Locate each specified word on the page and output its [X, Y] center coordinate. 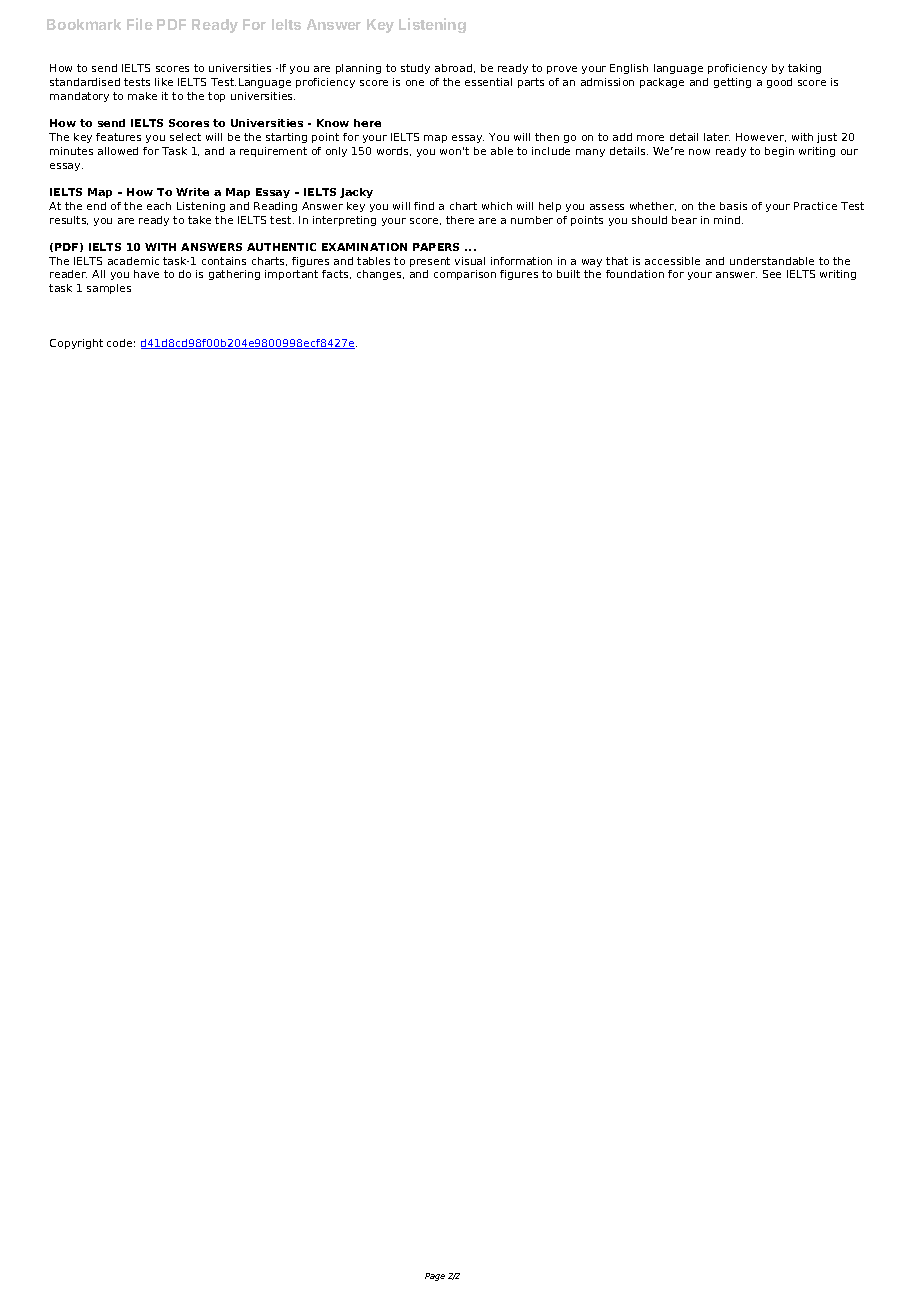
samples [109, 289]
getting [732, 83]
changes [380, 275]
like [164, 82]
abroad [455, 68]
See [772, 274]
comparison [465, 275]
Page [435, 1277]
